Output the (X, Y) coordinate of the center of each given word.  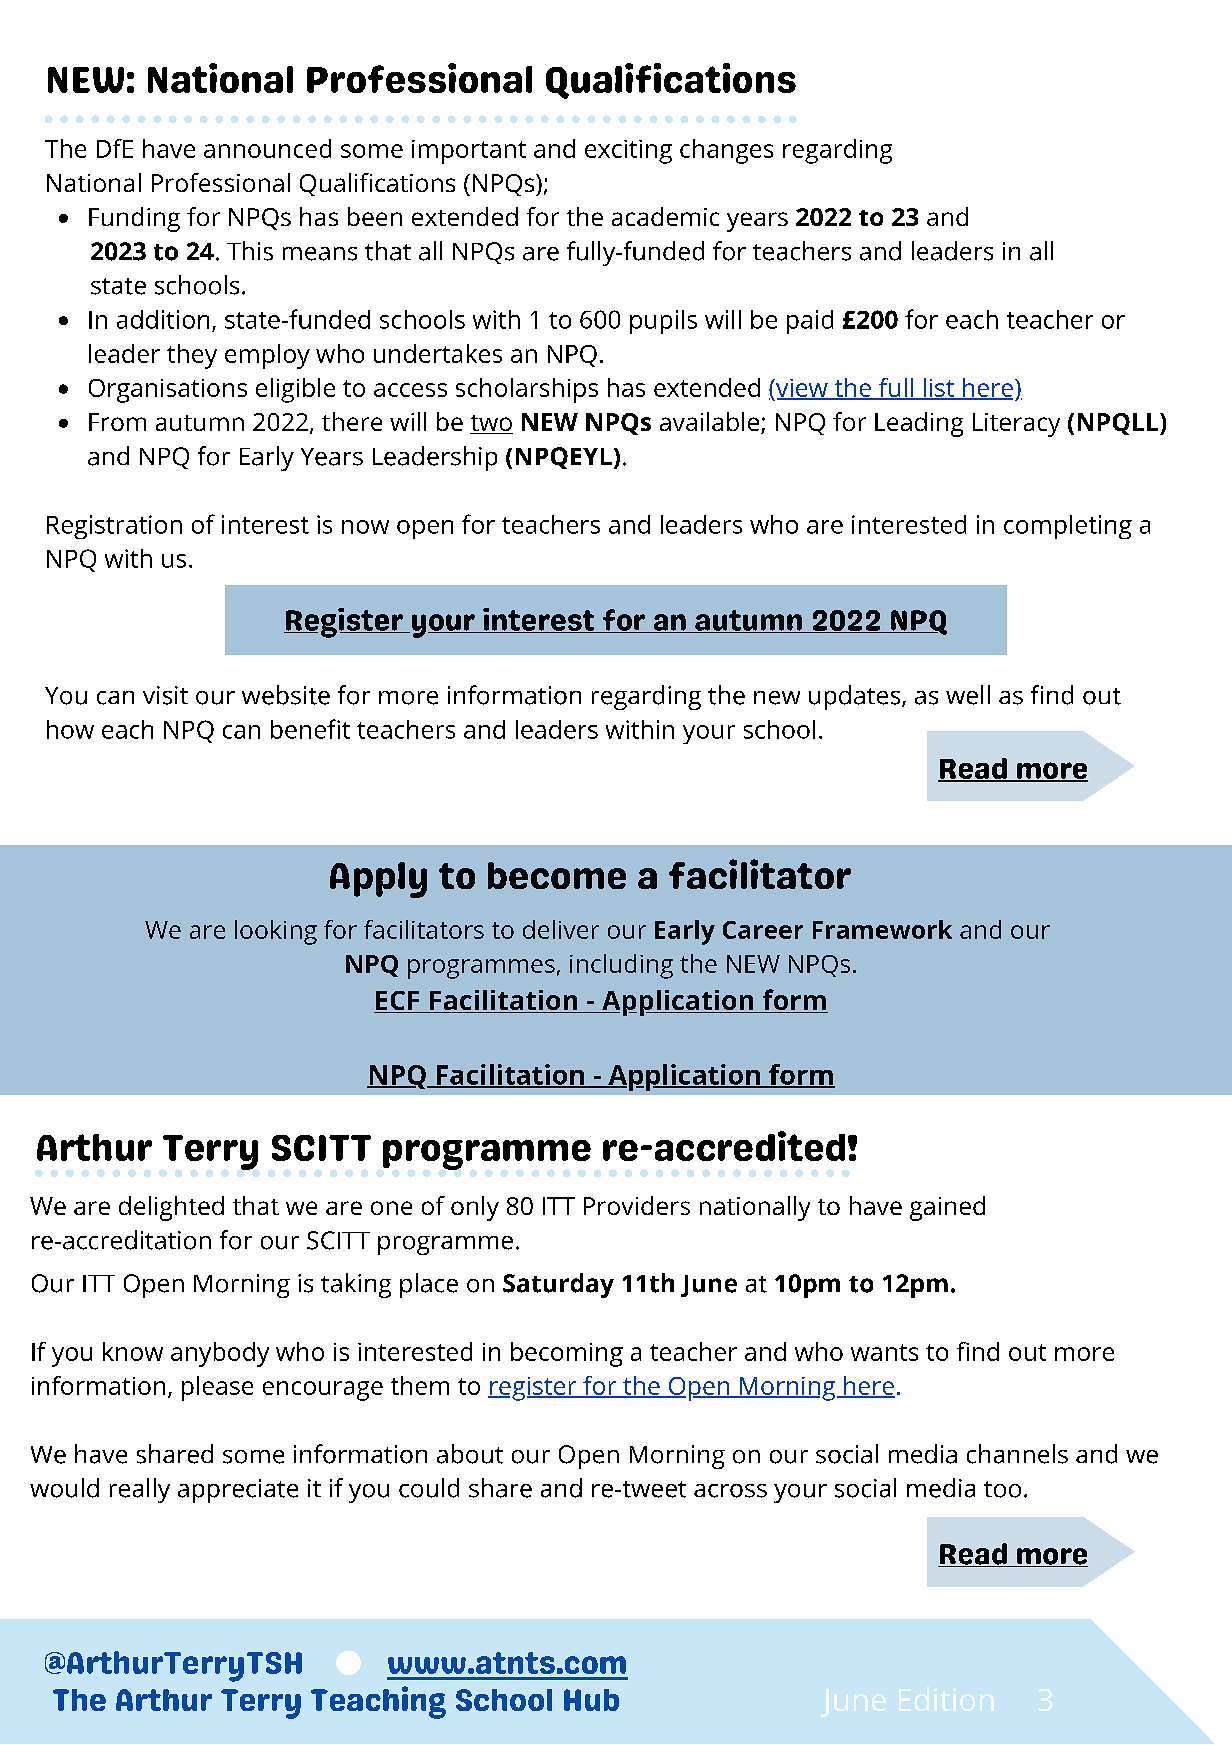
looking (276, 932)
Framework (882, 929)
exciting (628, 152)
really (140, 1490)
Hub (591, 1700)
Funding (134, 219)
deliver (561, 929)
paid (810, 322)
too (1002, 1489)
